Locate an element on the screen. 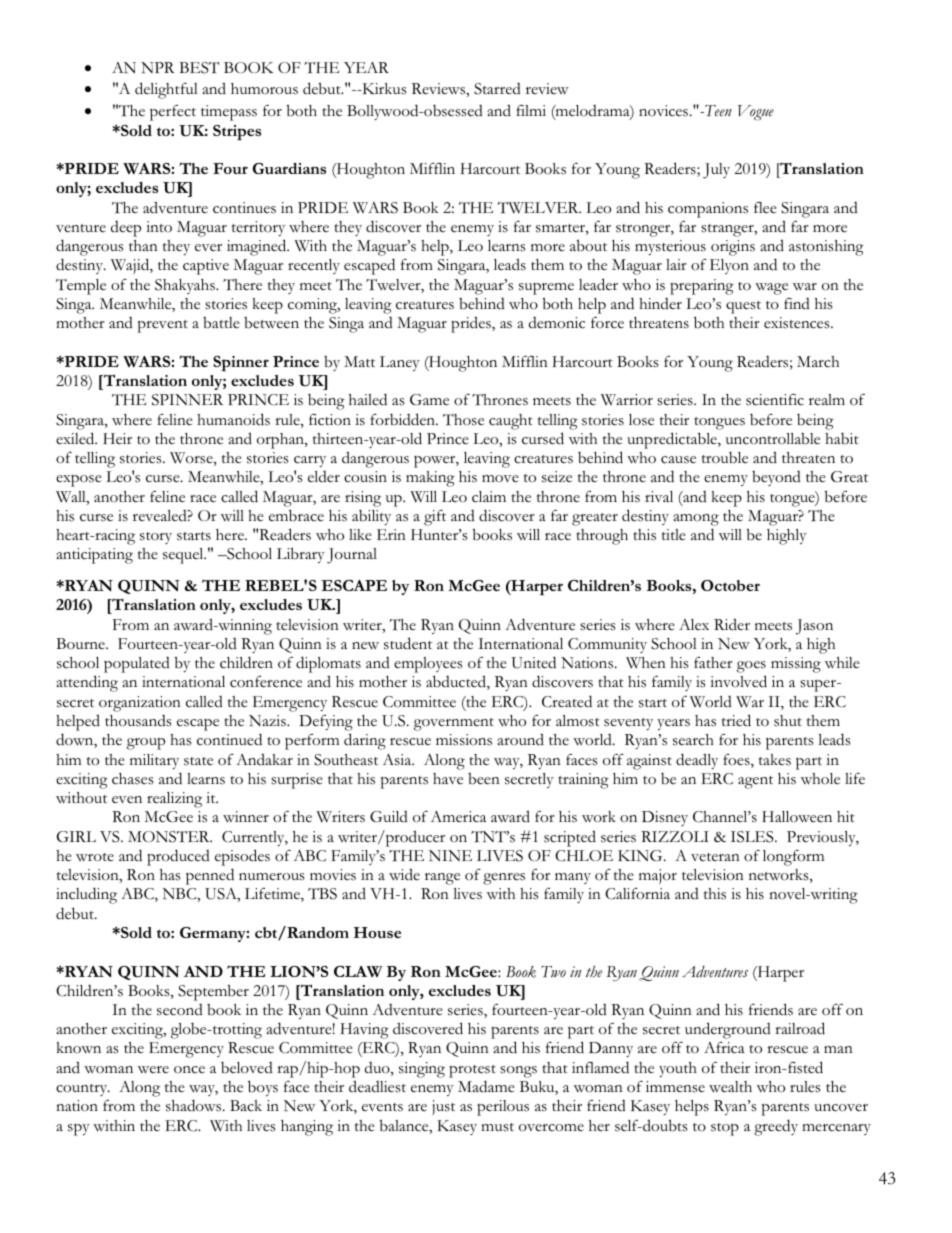 The image size is (952, 1233). Vogue is located at coordinates (756, 113).
